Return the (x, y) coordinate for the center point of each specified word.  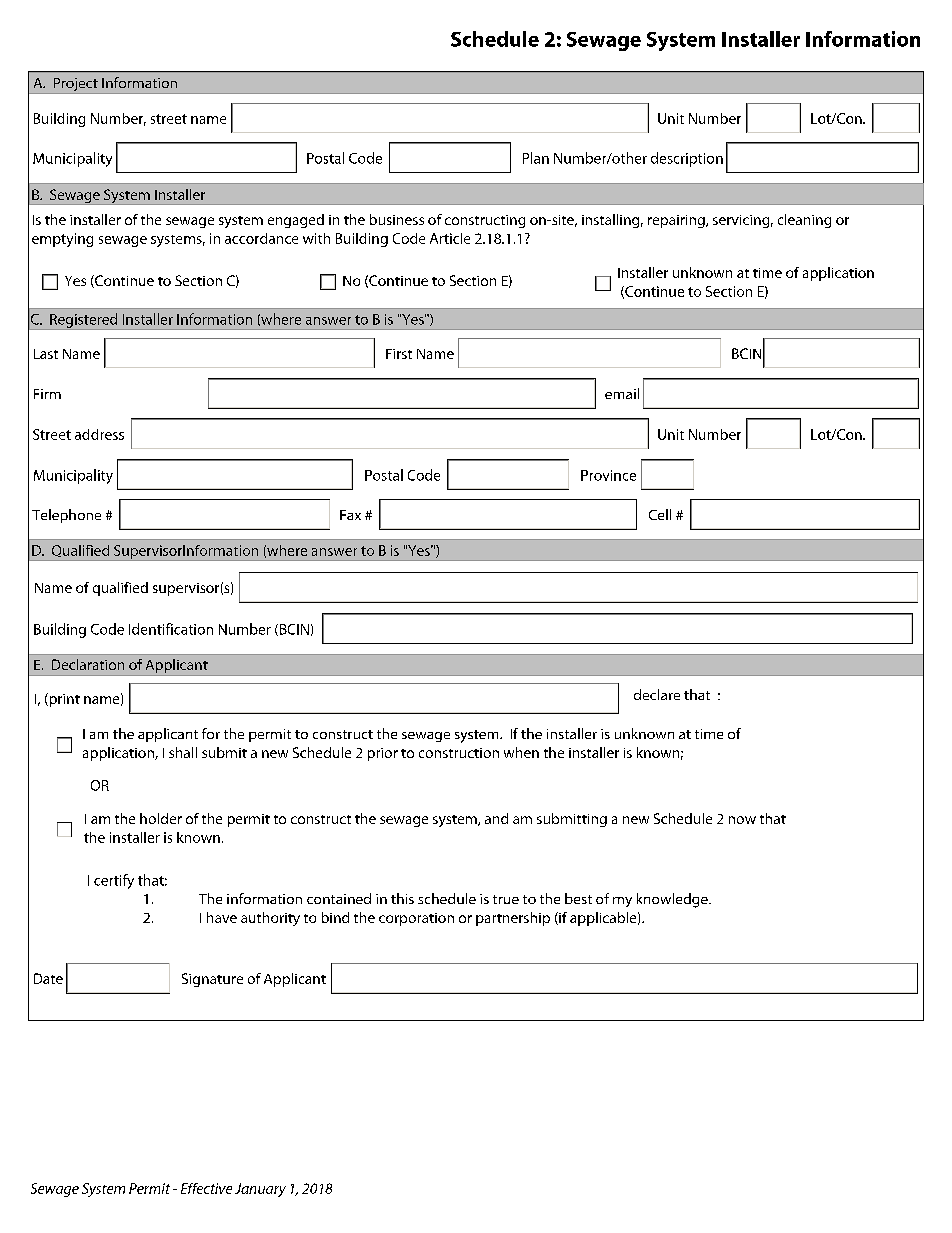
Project (75, 86)
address (99, 434)
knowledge (673, 900)
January (260, 1190)
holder (161, 818)
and (496, 818)
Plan (536, 158)
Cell (660, 514)
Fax (350, 515)
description (687, 159)
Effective (206, 1188)
